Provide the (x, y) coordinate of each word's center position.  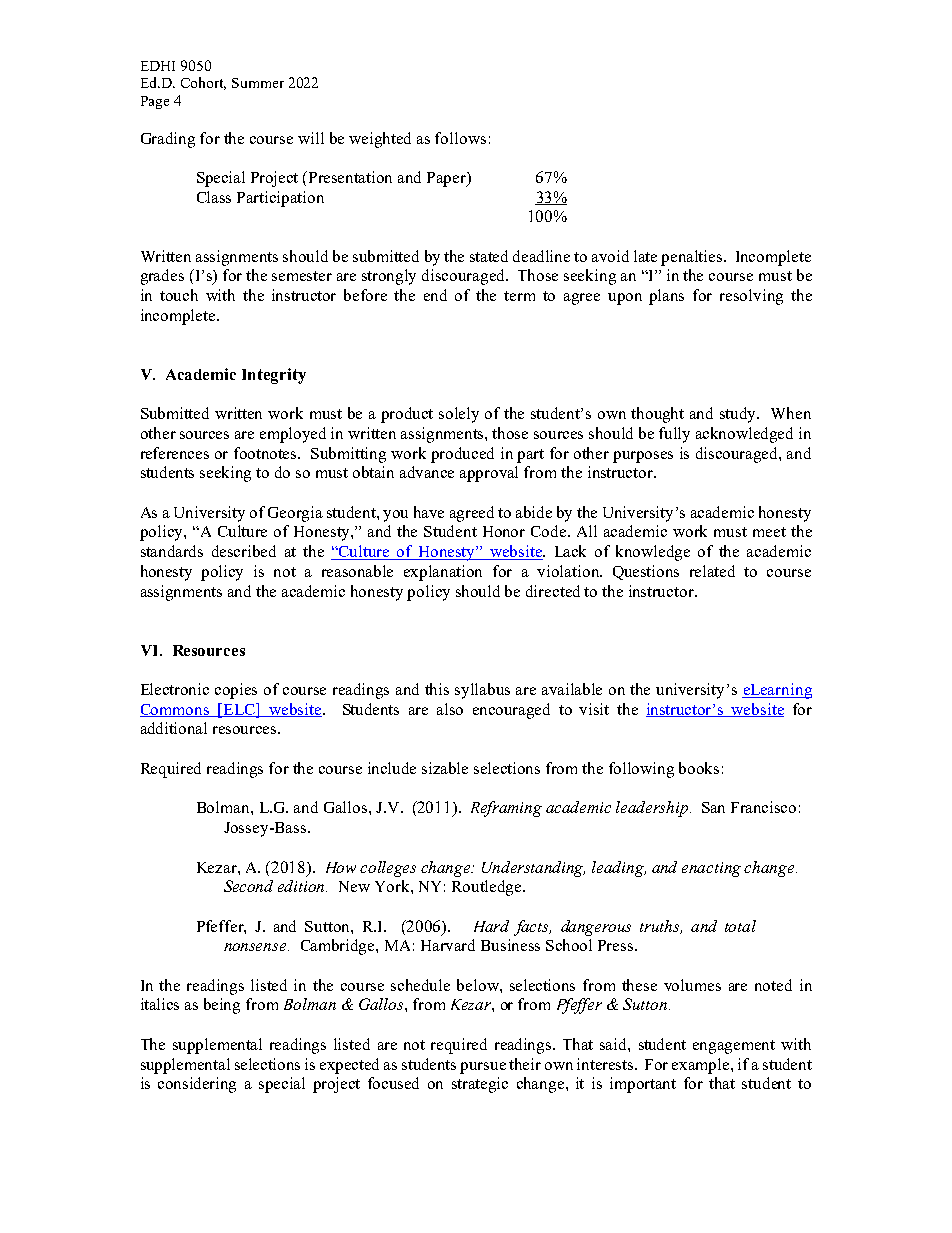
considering (197, 1085)
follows (460, 138)
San (713, 807)
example (702, 1066)
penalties (693, 258)
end (435, 295)
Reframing (506, 809)
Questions (646, 572)
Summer (258, 83)
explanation (443, 573)
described (244, 551)
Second (248, 886)
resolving (751, 297)
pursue (483, 1068)
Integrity (274, 376)
